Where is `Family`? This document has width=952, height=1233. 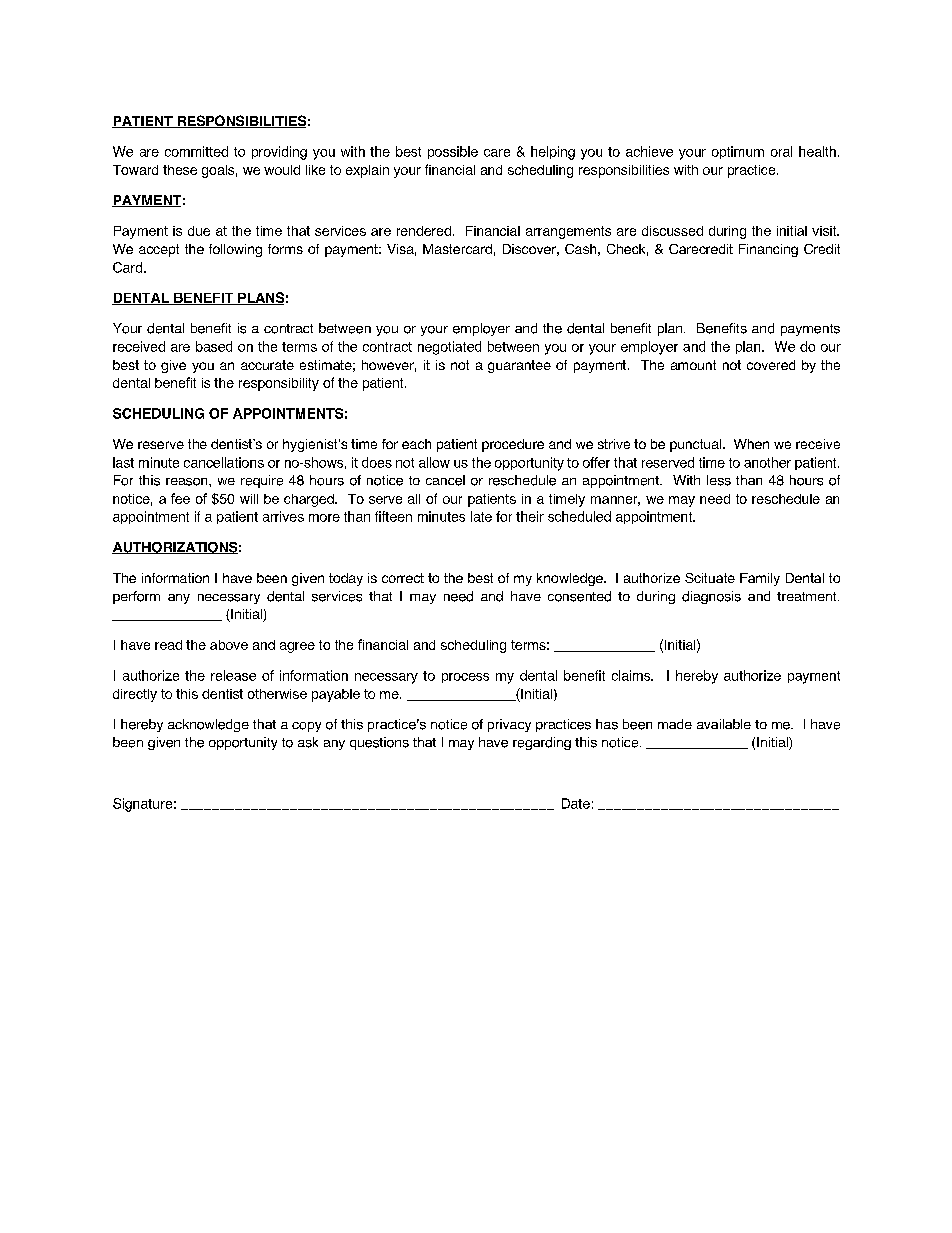 Family is located at coordinates (760, 579).
